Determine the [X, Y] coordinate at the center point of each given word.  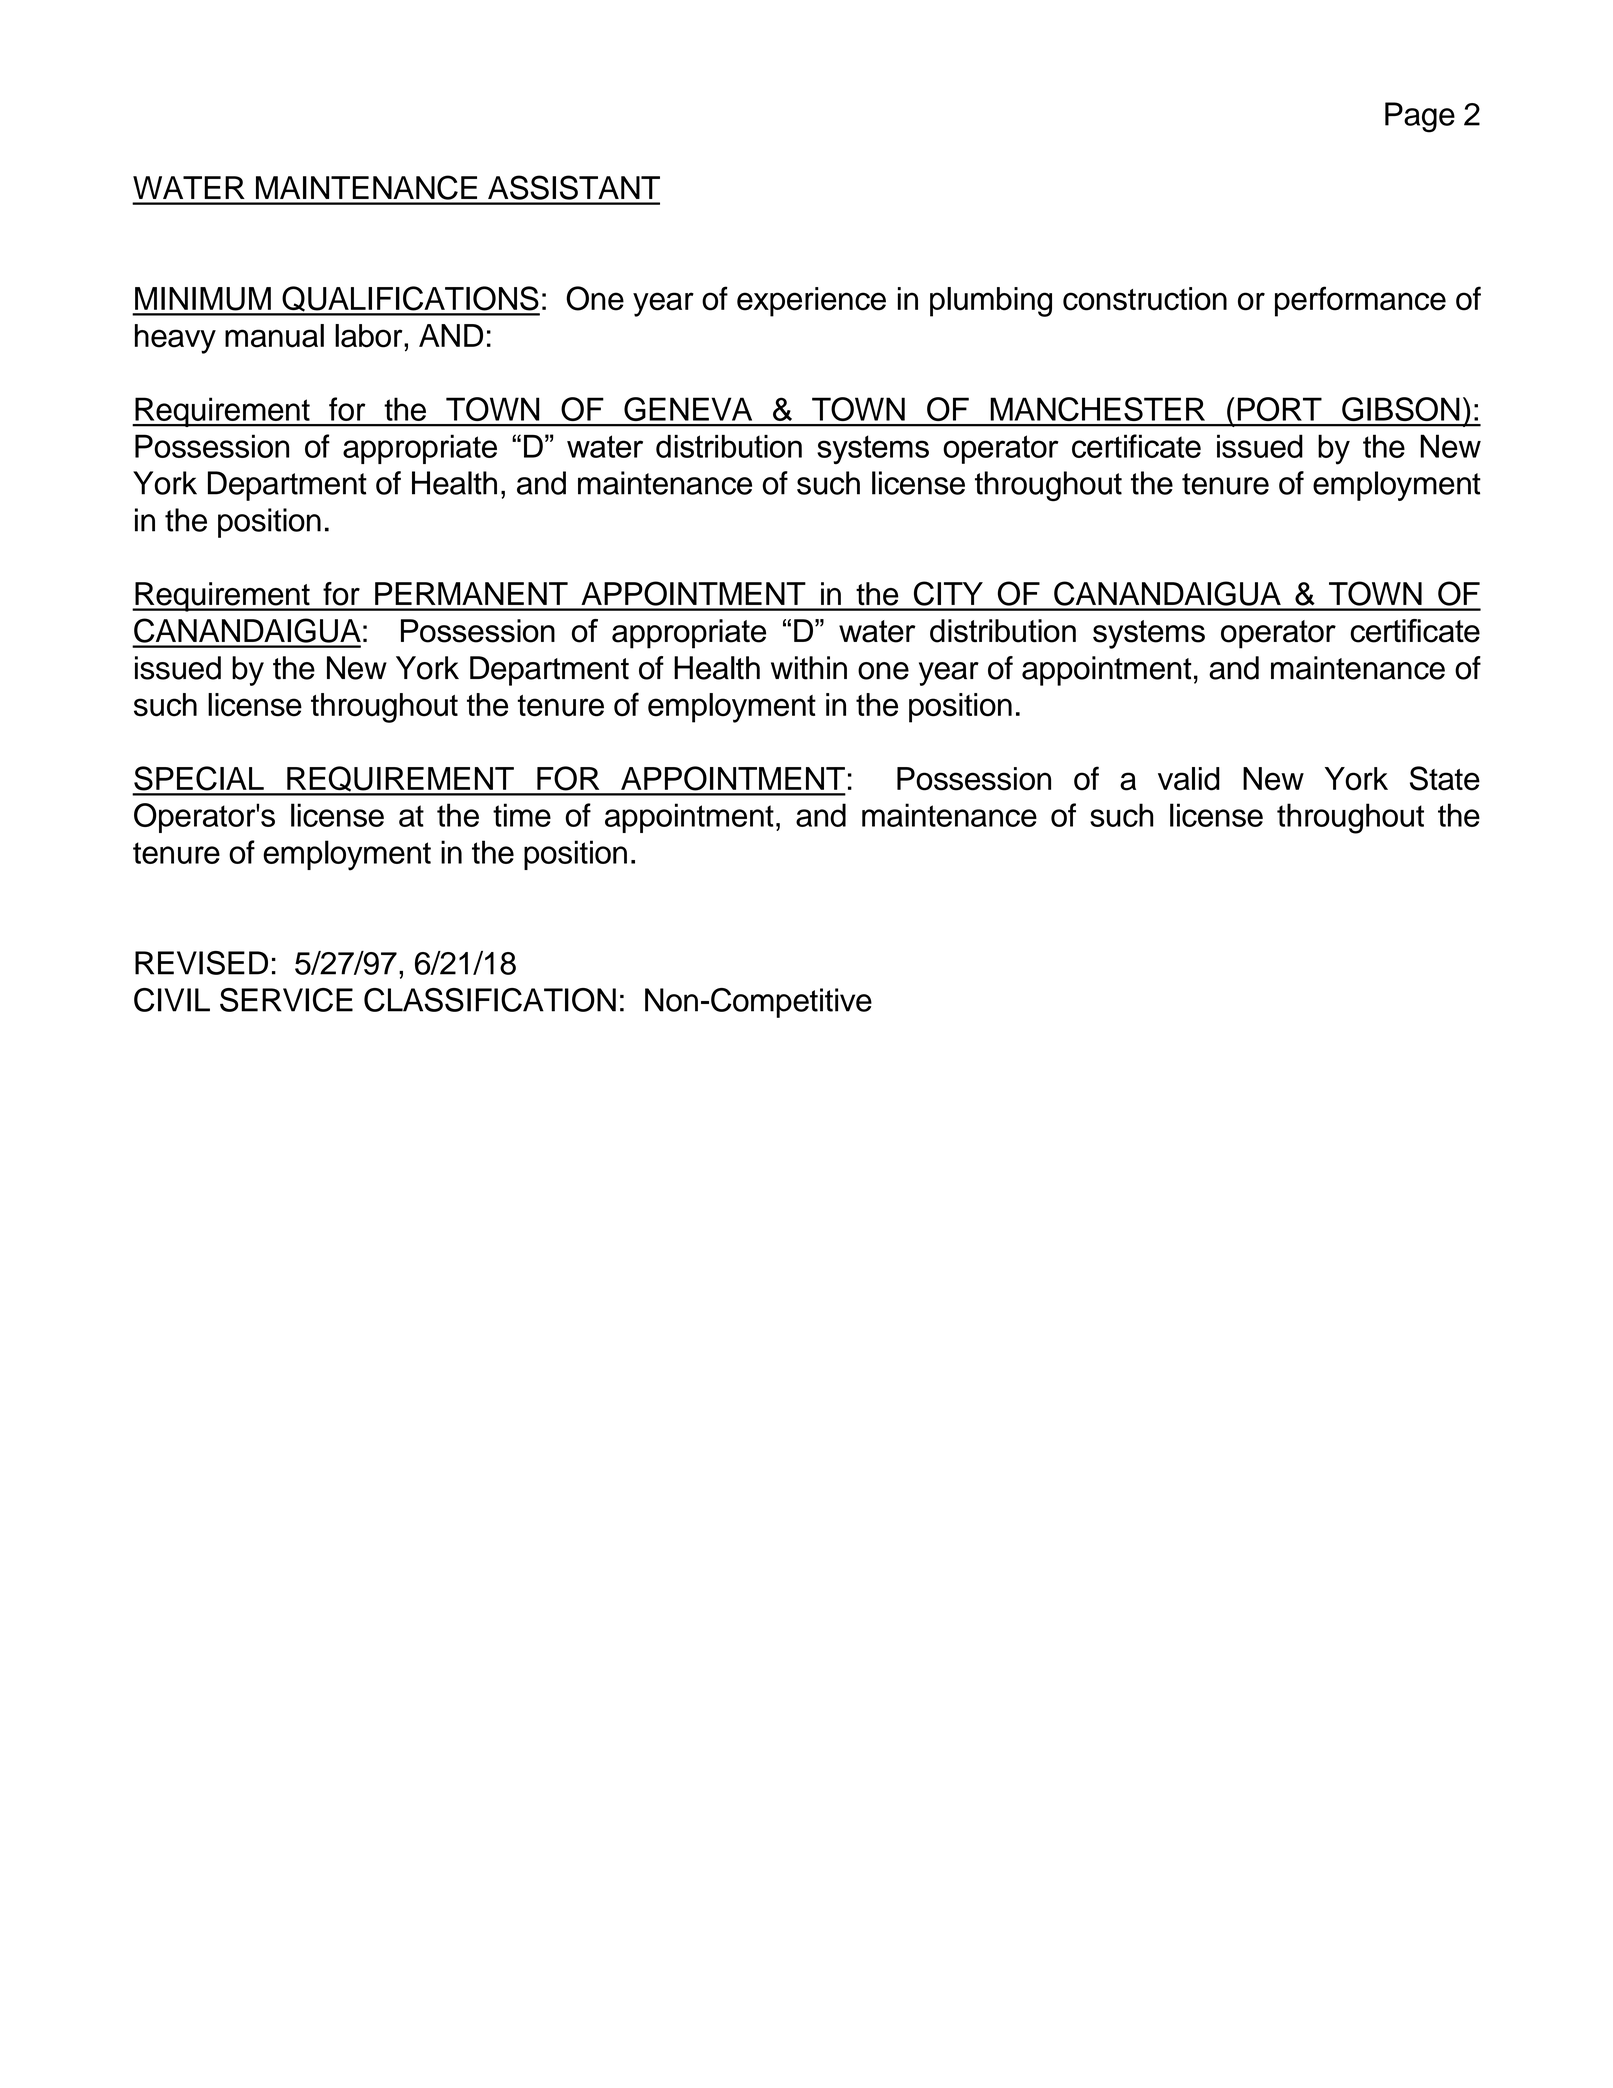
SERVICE [286, 1000]
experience [811, 302]
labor [370, 336]
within [809, 668]
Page [1420, 117]
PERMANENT [471, 593]
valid [1189, 779]
